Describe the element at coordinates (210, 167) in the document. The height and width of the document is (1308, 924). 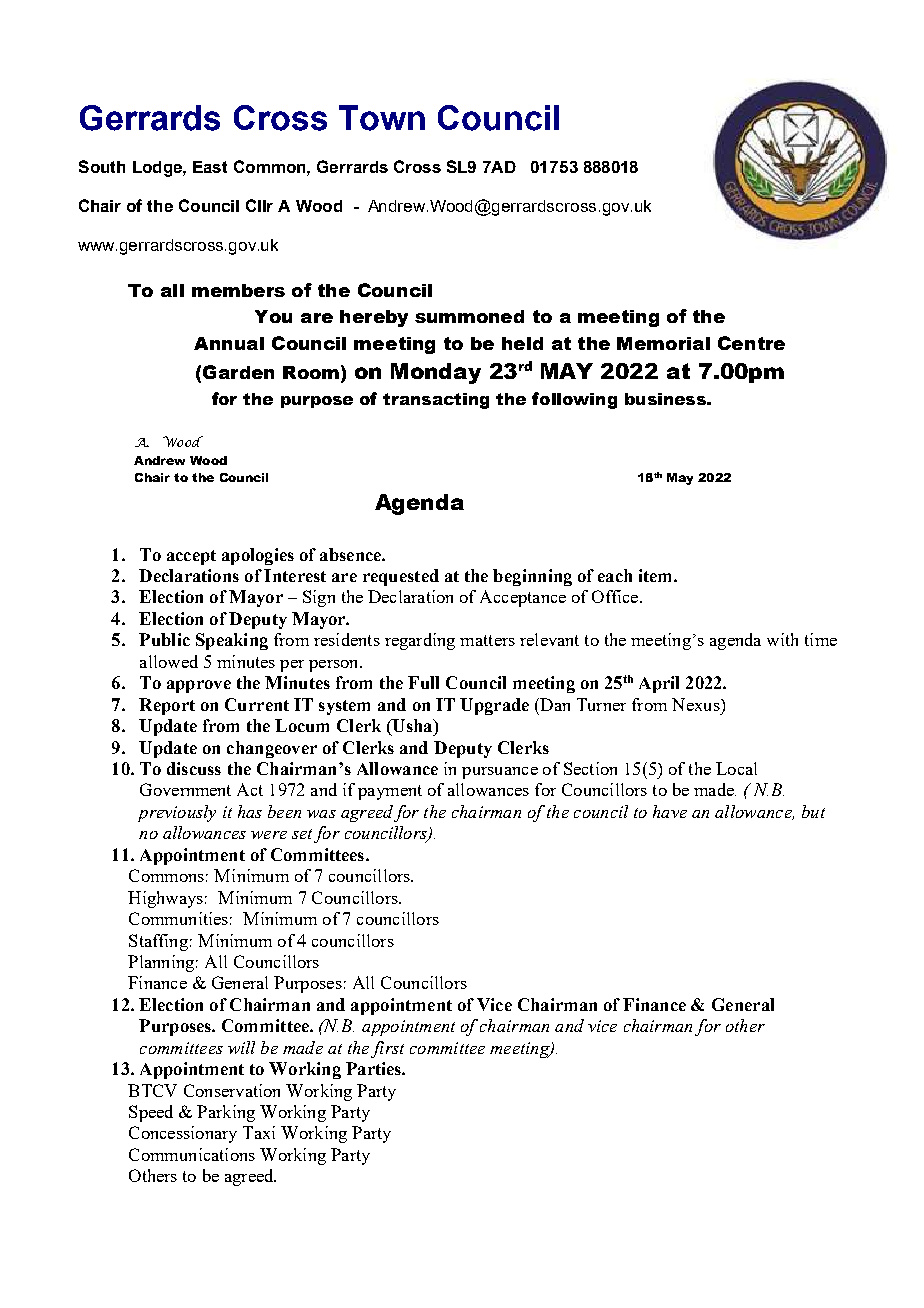
I see `East` at that location.
